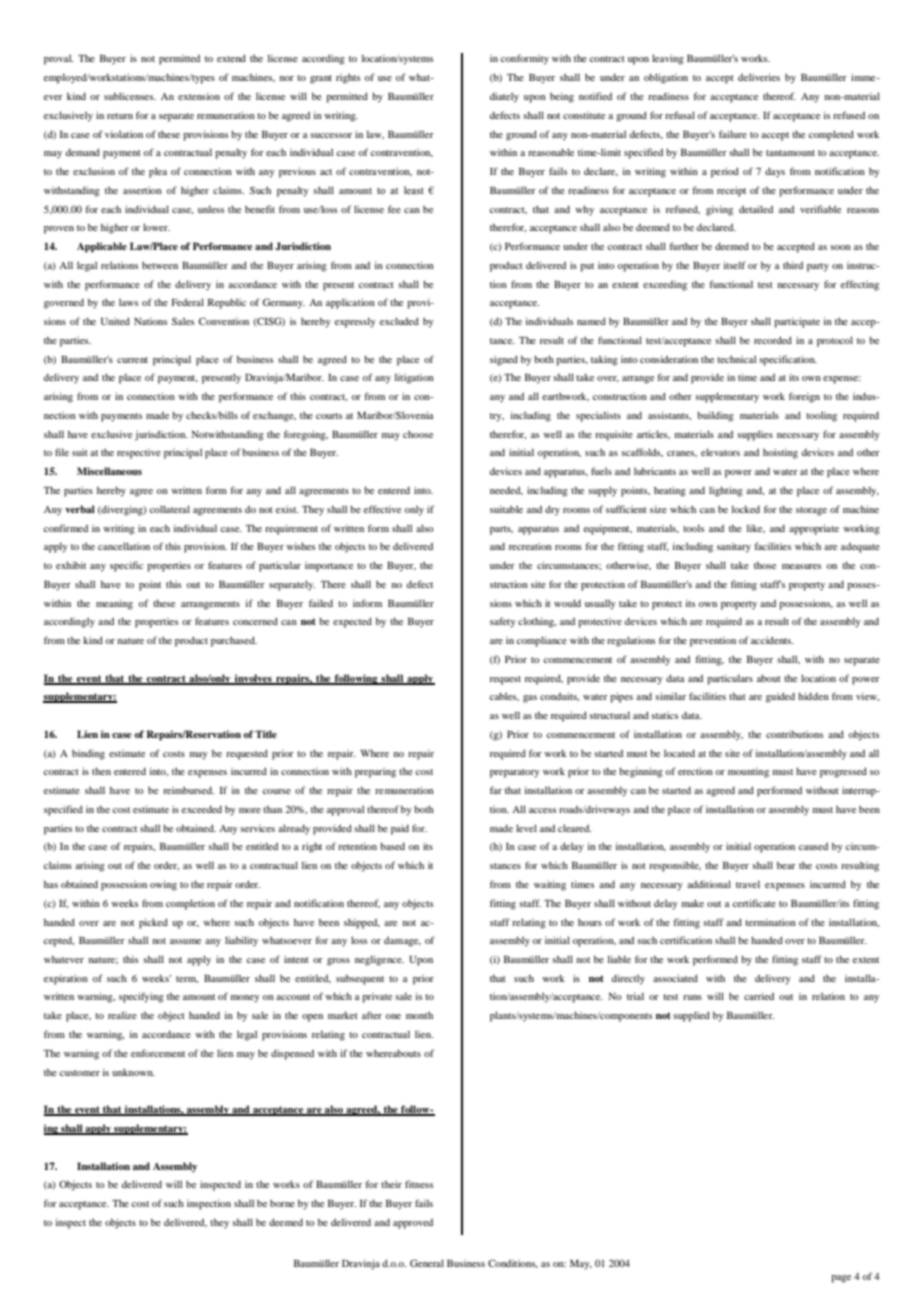  Describe the element at coordinates (759, 77) in the image. I see `deliveries` at that location.
